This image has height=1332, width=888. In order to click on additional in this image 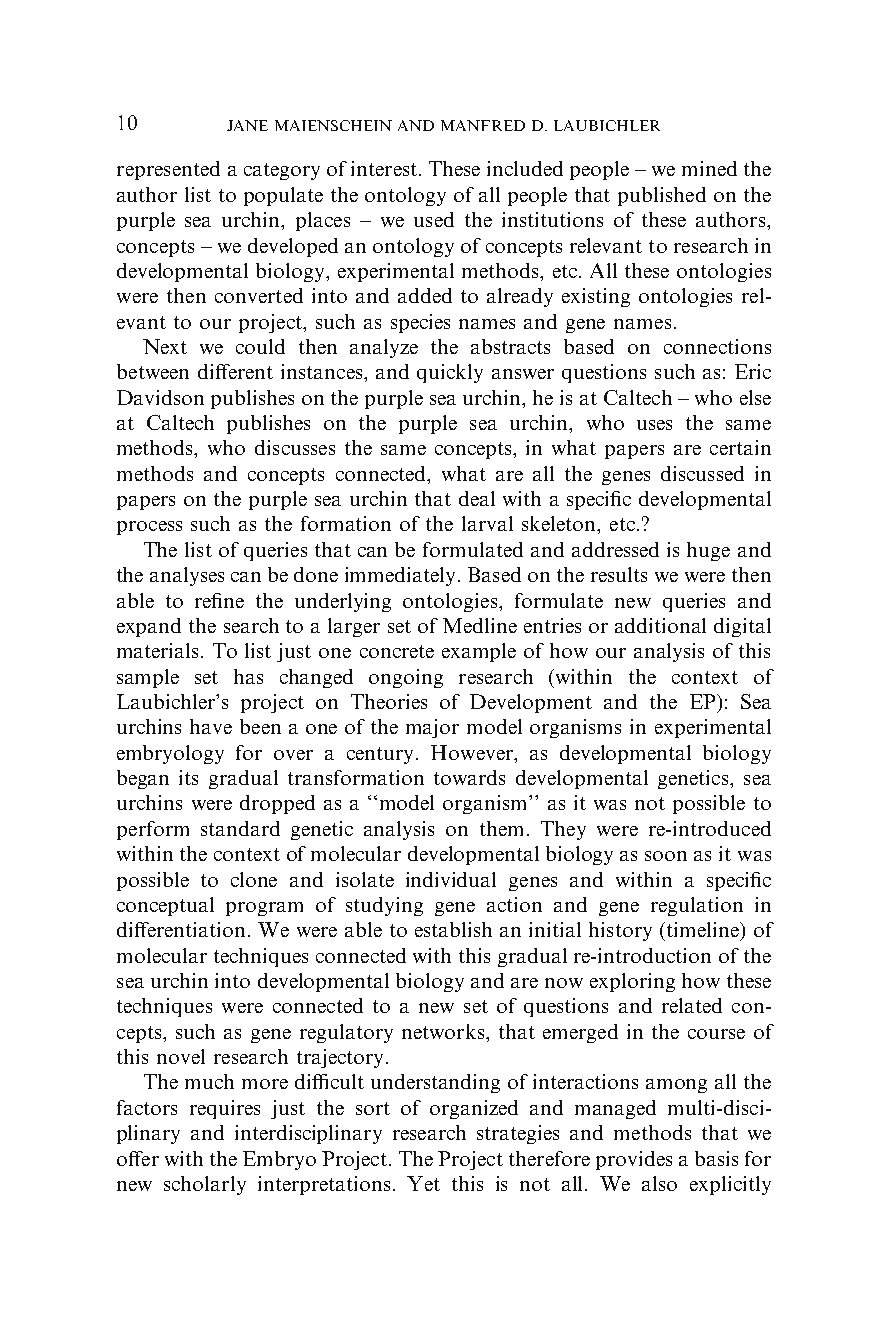, I will do `click(660, 625)`.
